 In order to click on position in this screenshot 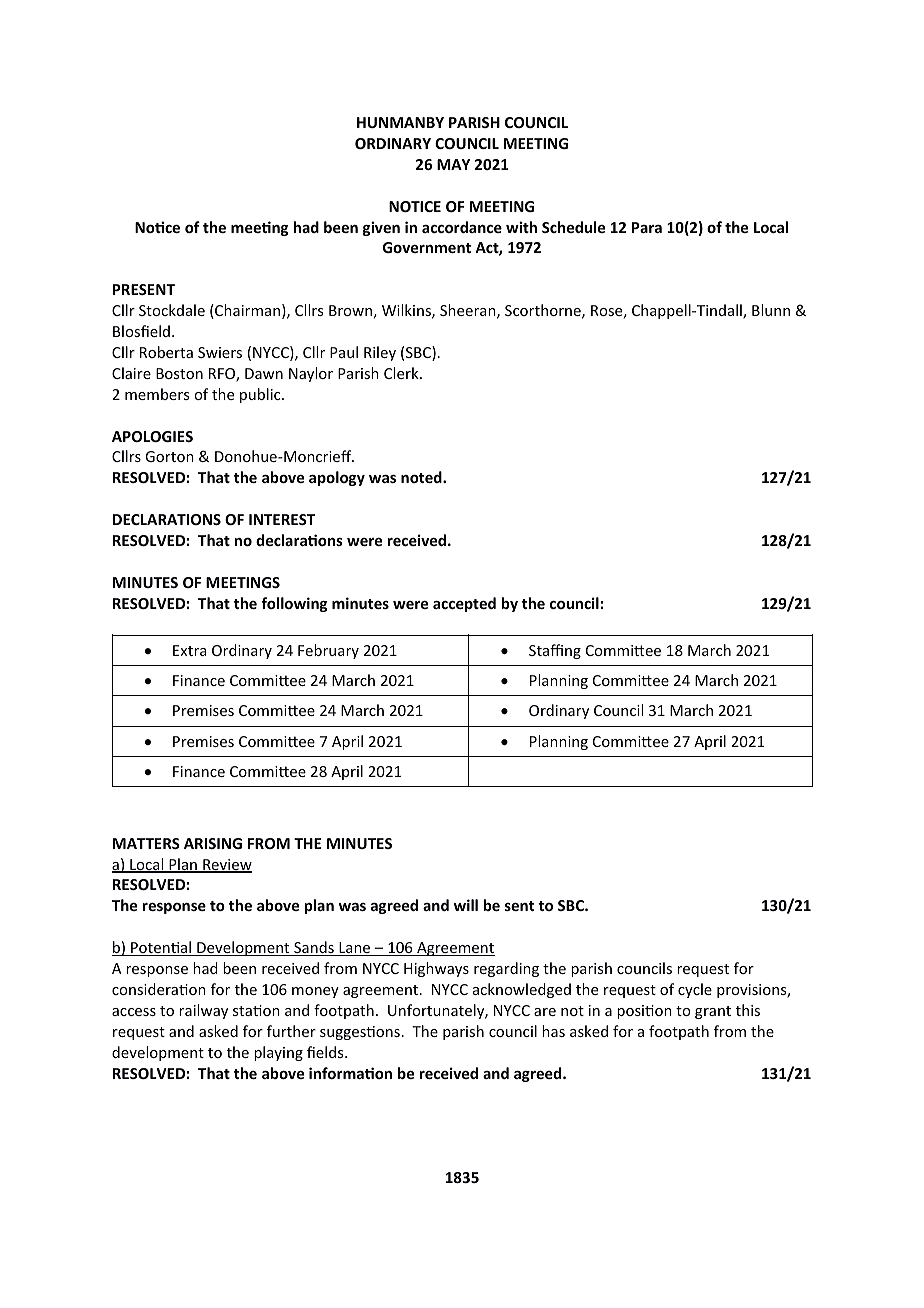, I will do `click(644, 1012)`.
